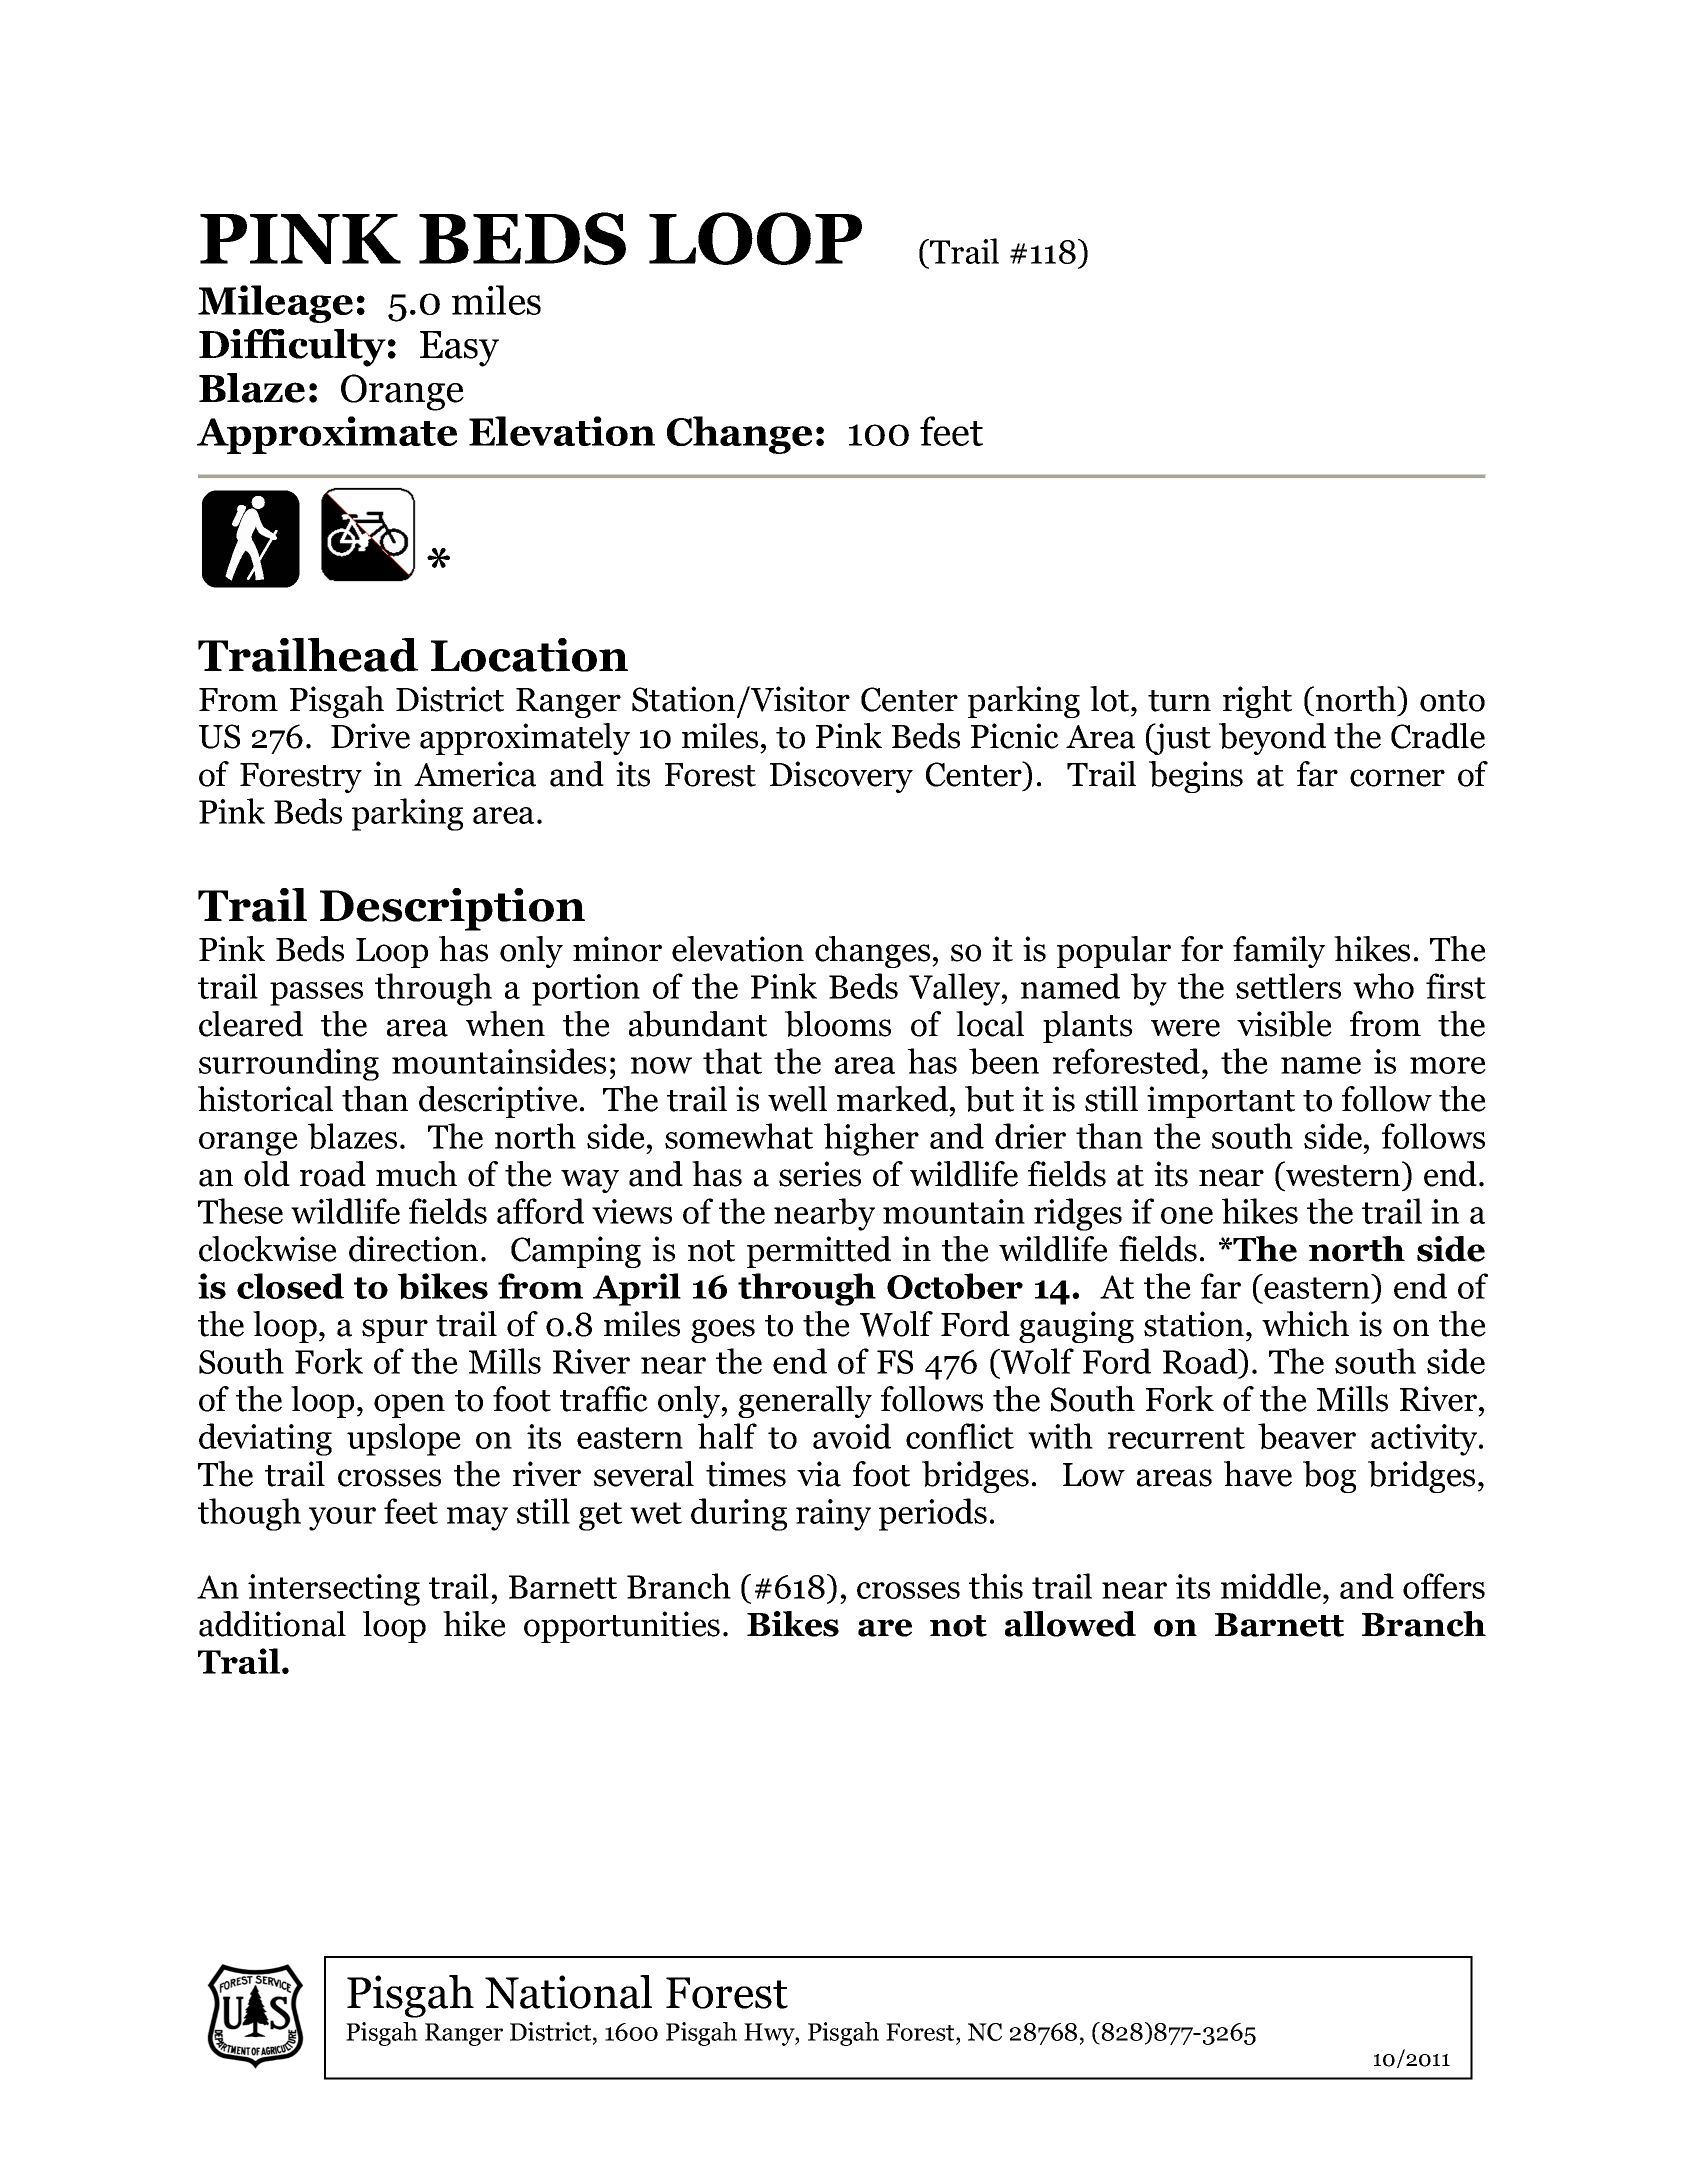  I want to click on Location, so click(529, 655).
